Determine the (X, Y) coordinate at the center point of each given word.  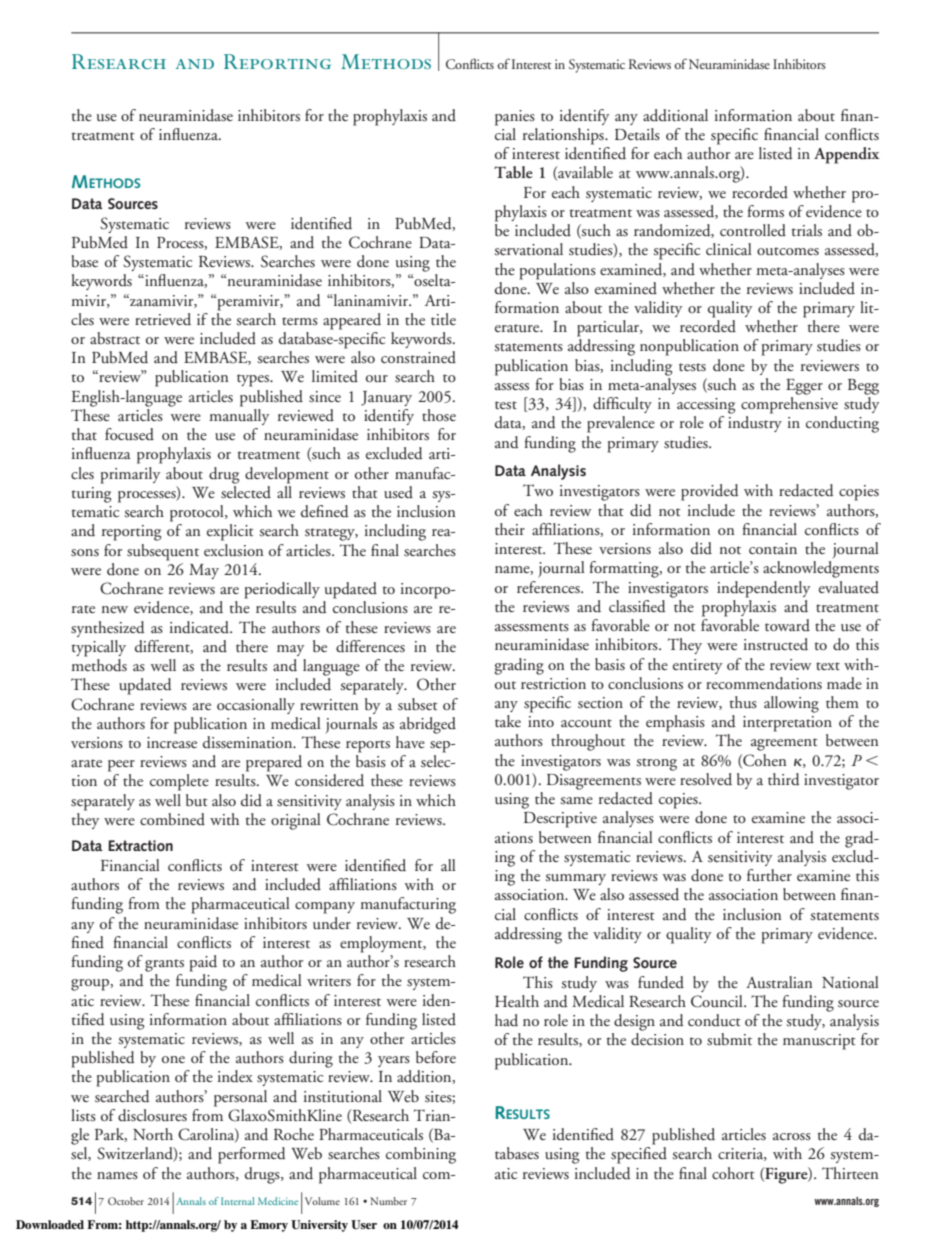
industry (755, 424)
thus (743, 702)
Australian (779, 982)
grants (164, 965)
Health (517, 1001)
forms (765, 211)
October (126, 1201)
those (439, 415)
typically (99, 648)
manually (239, 415)
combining (421, 1155)
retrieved (163, 319)
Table (513, 172)
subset (418, 704)
